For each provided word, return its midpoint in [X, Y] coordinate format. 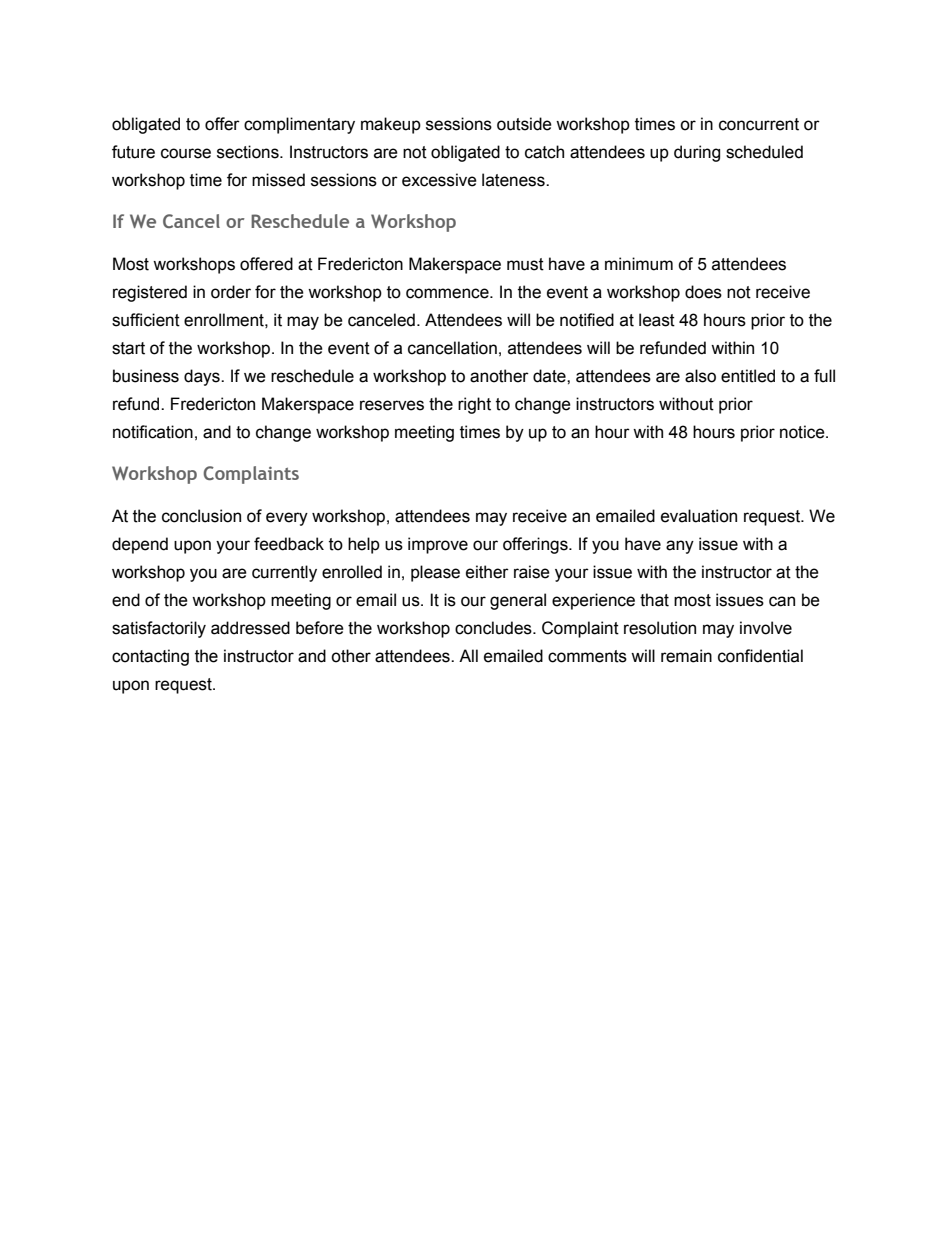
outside [524, 124]
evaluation [699, 516]
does [703, 292]
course [186, 153]
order [231, 292]
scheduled [764, 152]
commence [448, 293]
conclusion [201, 516]
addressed [250, 628]
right [474, 405]
